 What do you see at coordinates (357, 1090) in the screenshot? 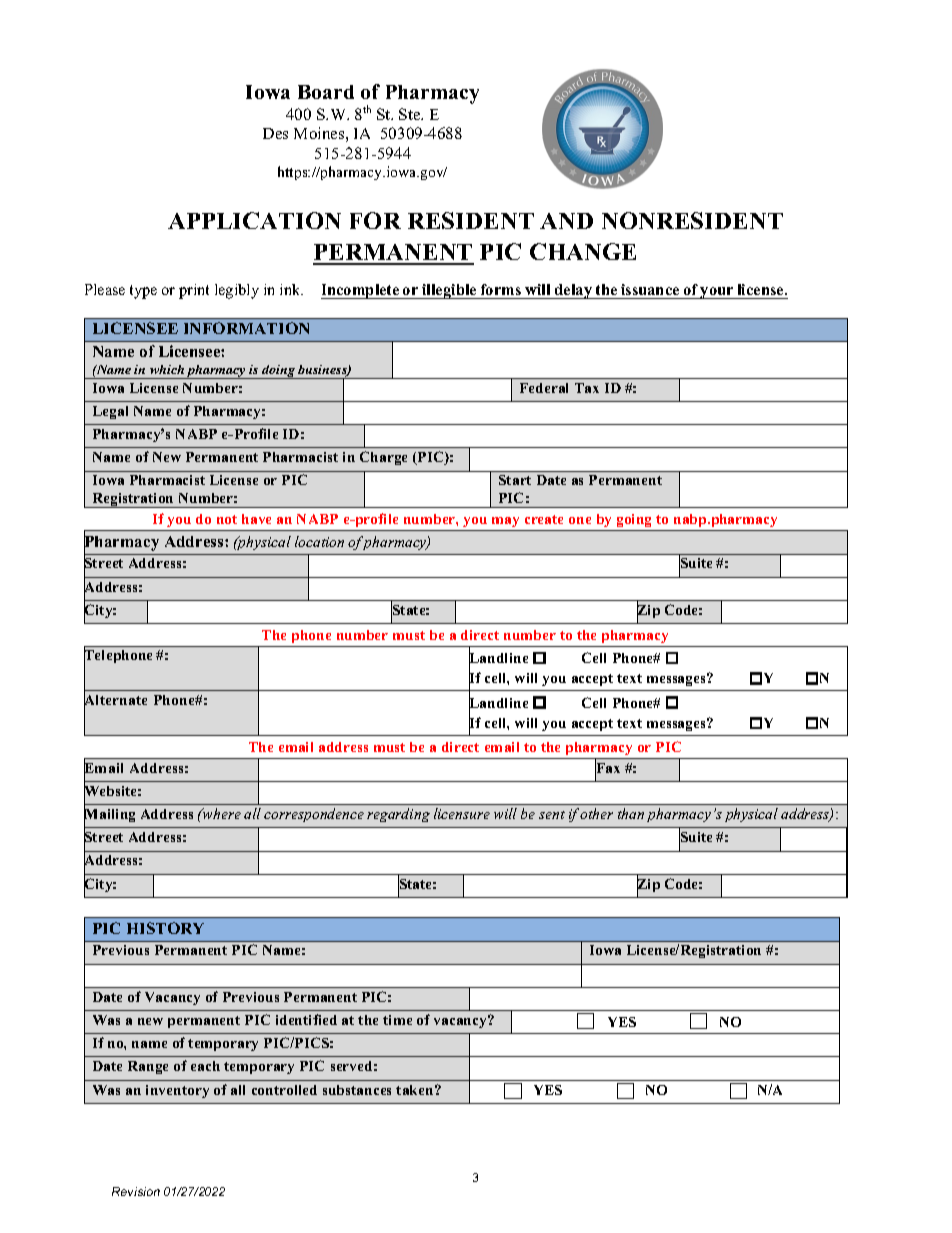
I see `substances` at bounding box center [357, 1090].
